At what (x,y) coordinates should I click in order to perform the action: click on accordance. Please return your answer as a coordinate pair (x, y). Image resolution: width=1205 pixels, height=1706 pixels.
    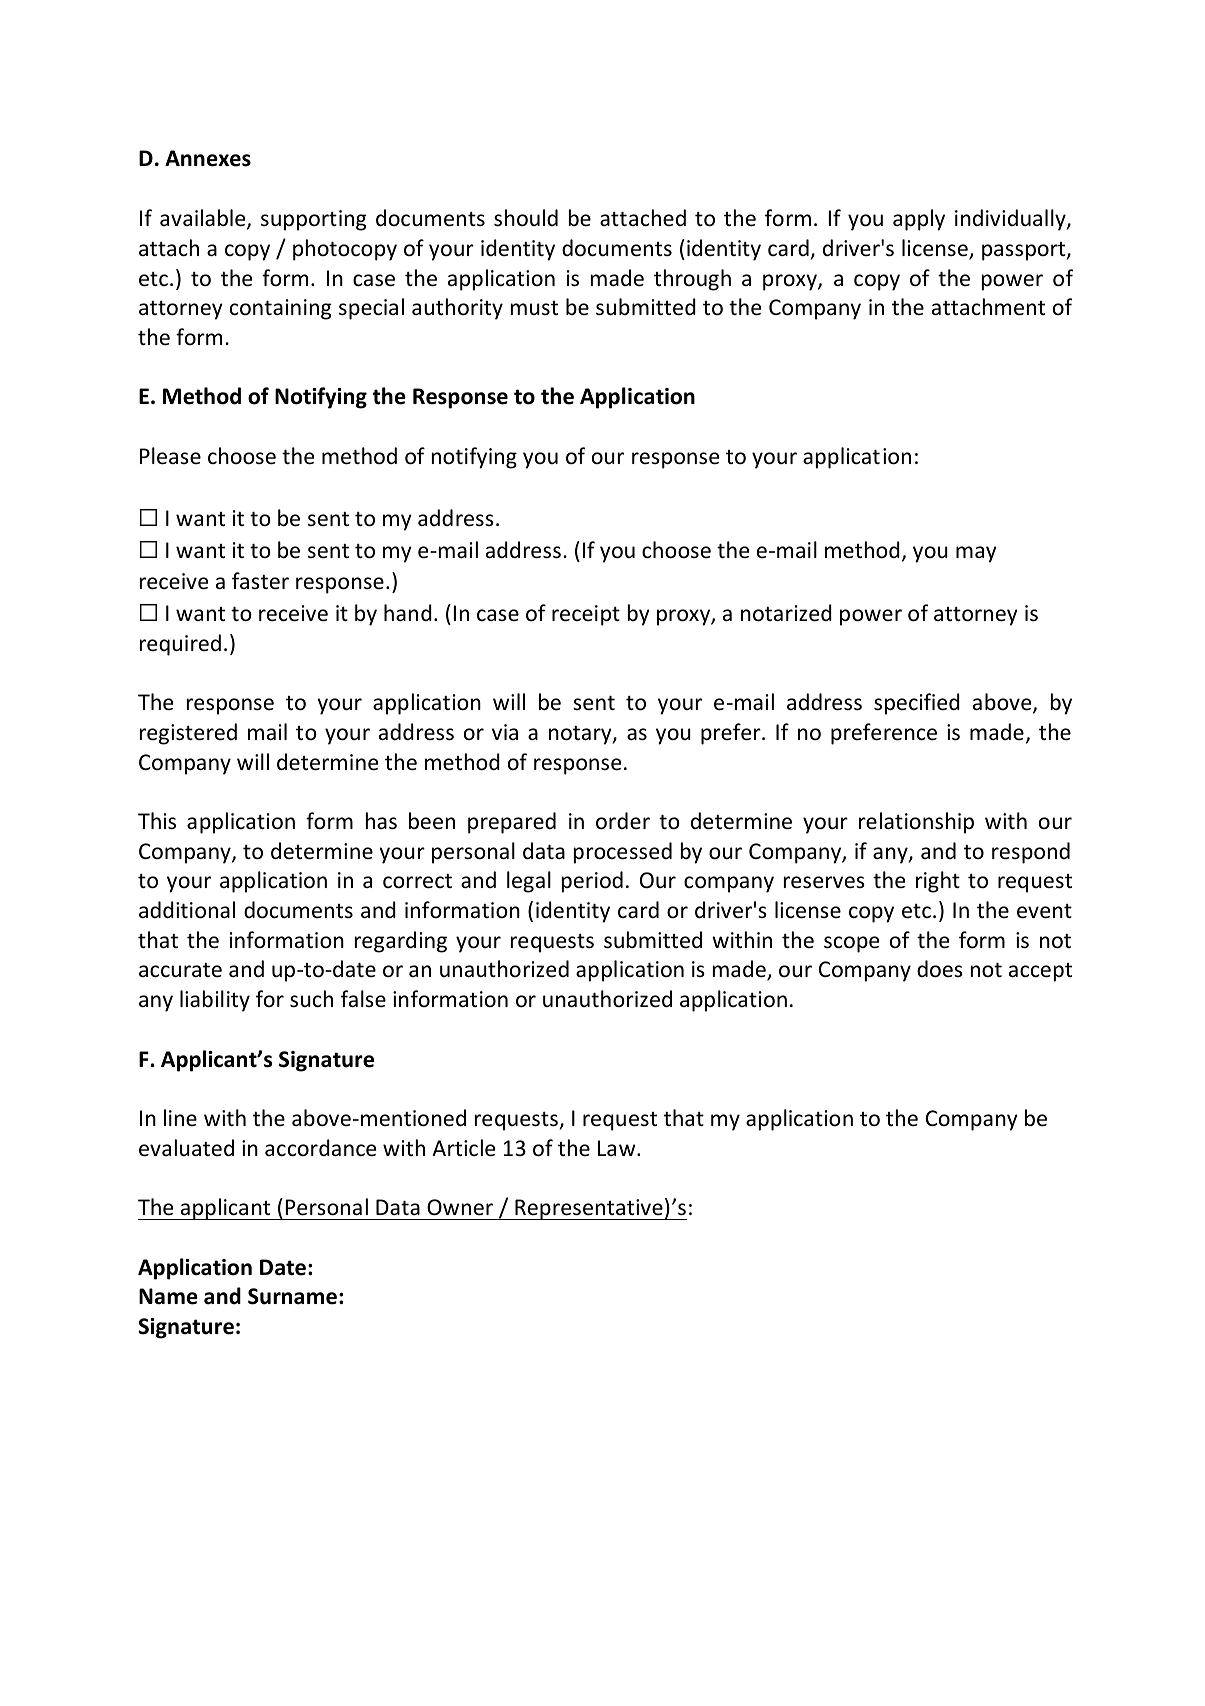
    Looking at the image, I should click on (320, 1148).
